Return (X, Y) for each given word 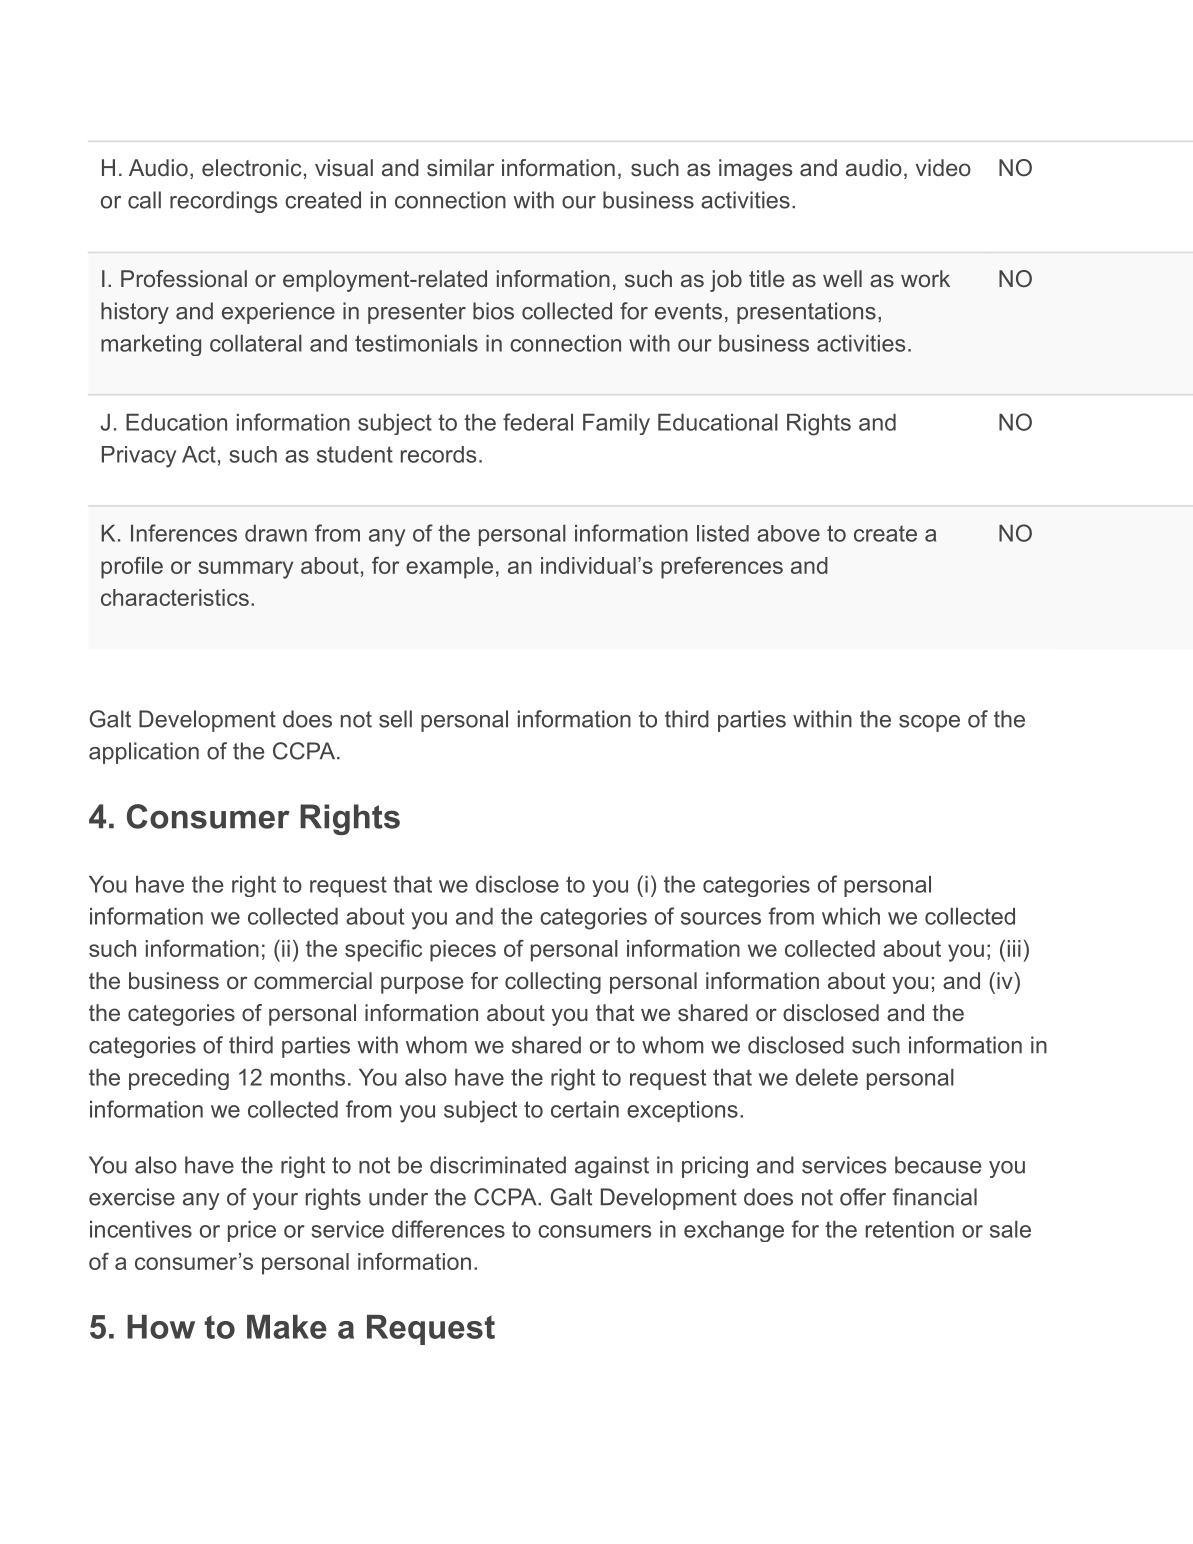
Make (287, 1327)
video (943, 167)
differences (448, 1229)
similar (460, 167)
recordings (223, 202)
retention (910, 1229)
